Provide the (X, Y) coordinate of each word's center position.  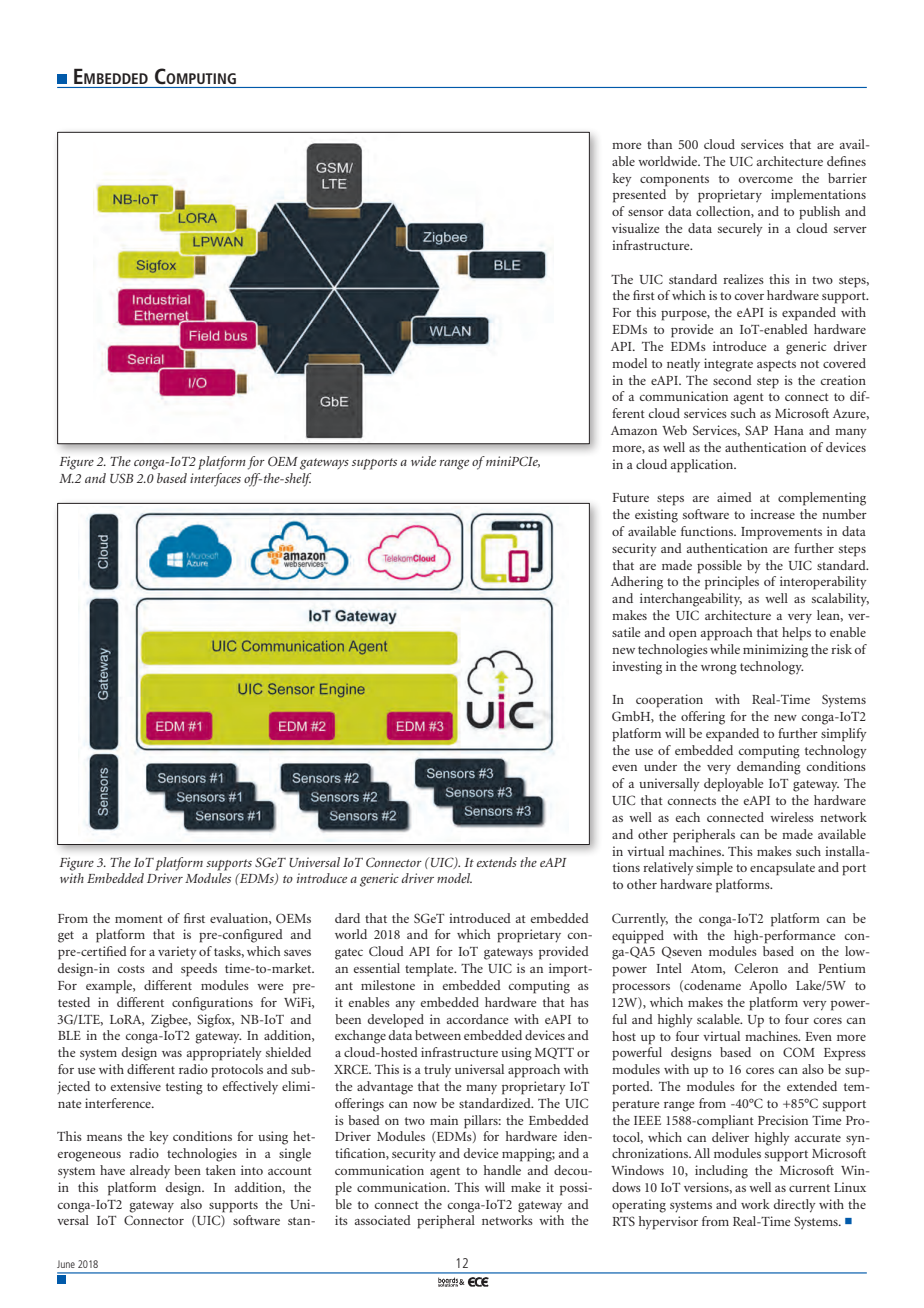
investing (637, 668)
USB (122, 478)
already (150, 1172)
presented (639, 196)
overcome (766, 180)
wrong (719, 670)
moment (139, 919)
